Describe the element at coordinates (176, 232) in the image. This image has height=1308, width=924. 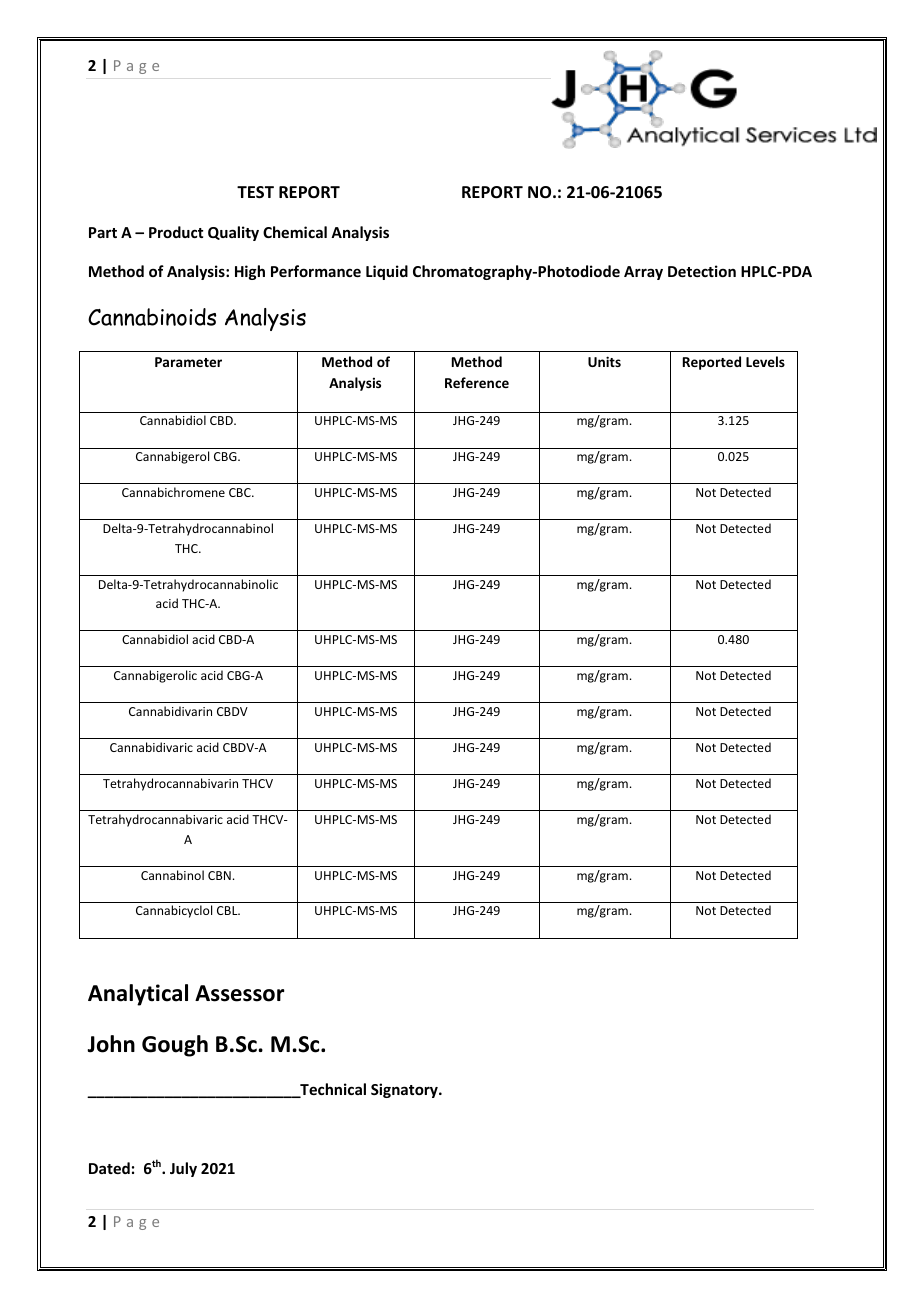
I see `Product` at that location.
